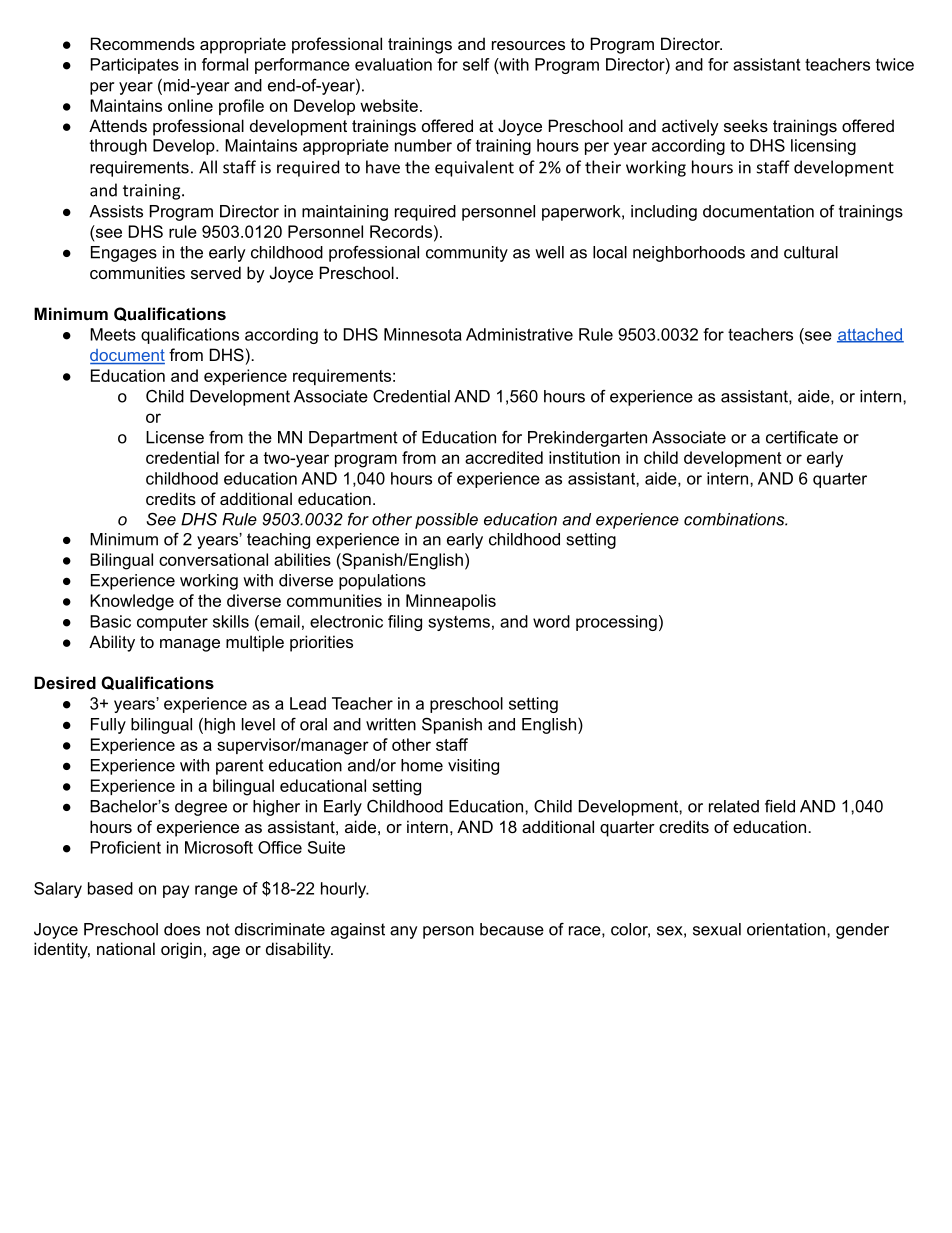 This screenshot has height=1233, width=952. Describe the element at coordinates (802, 437) in the screenshot. I see `certificate` at that location.
